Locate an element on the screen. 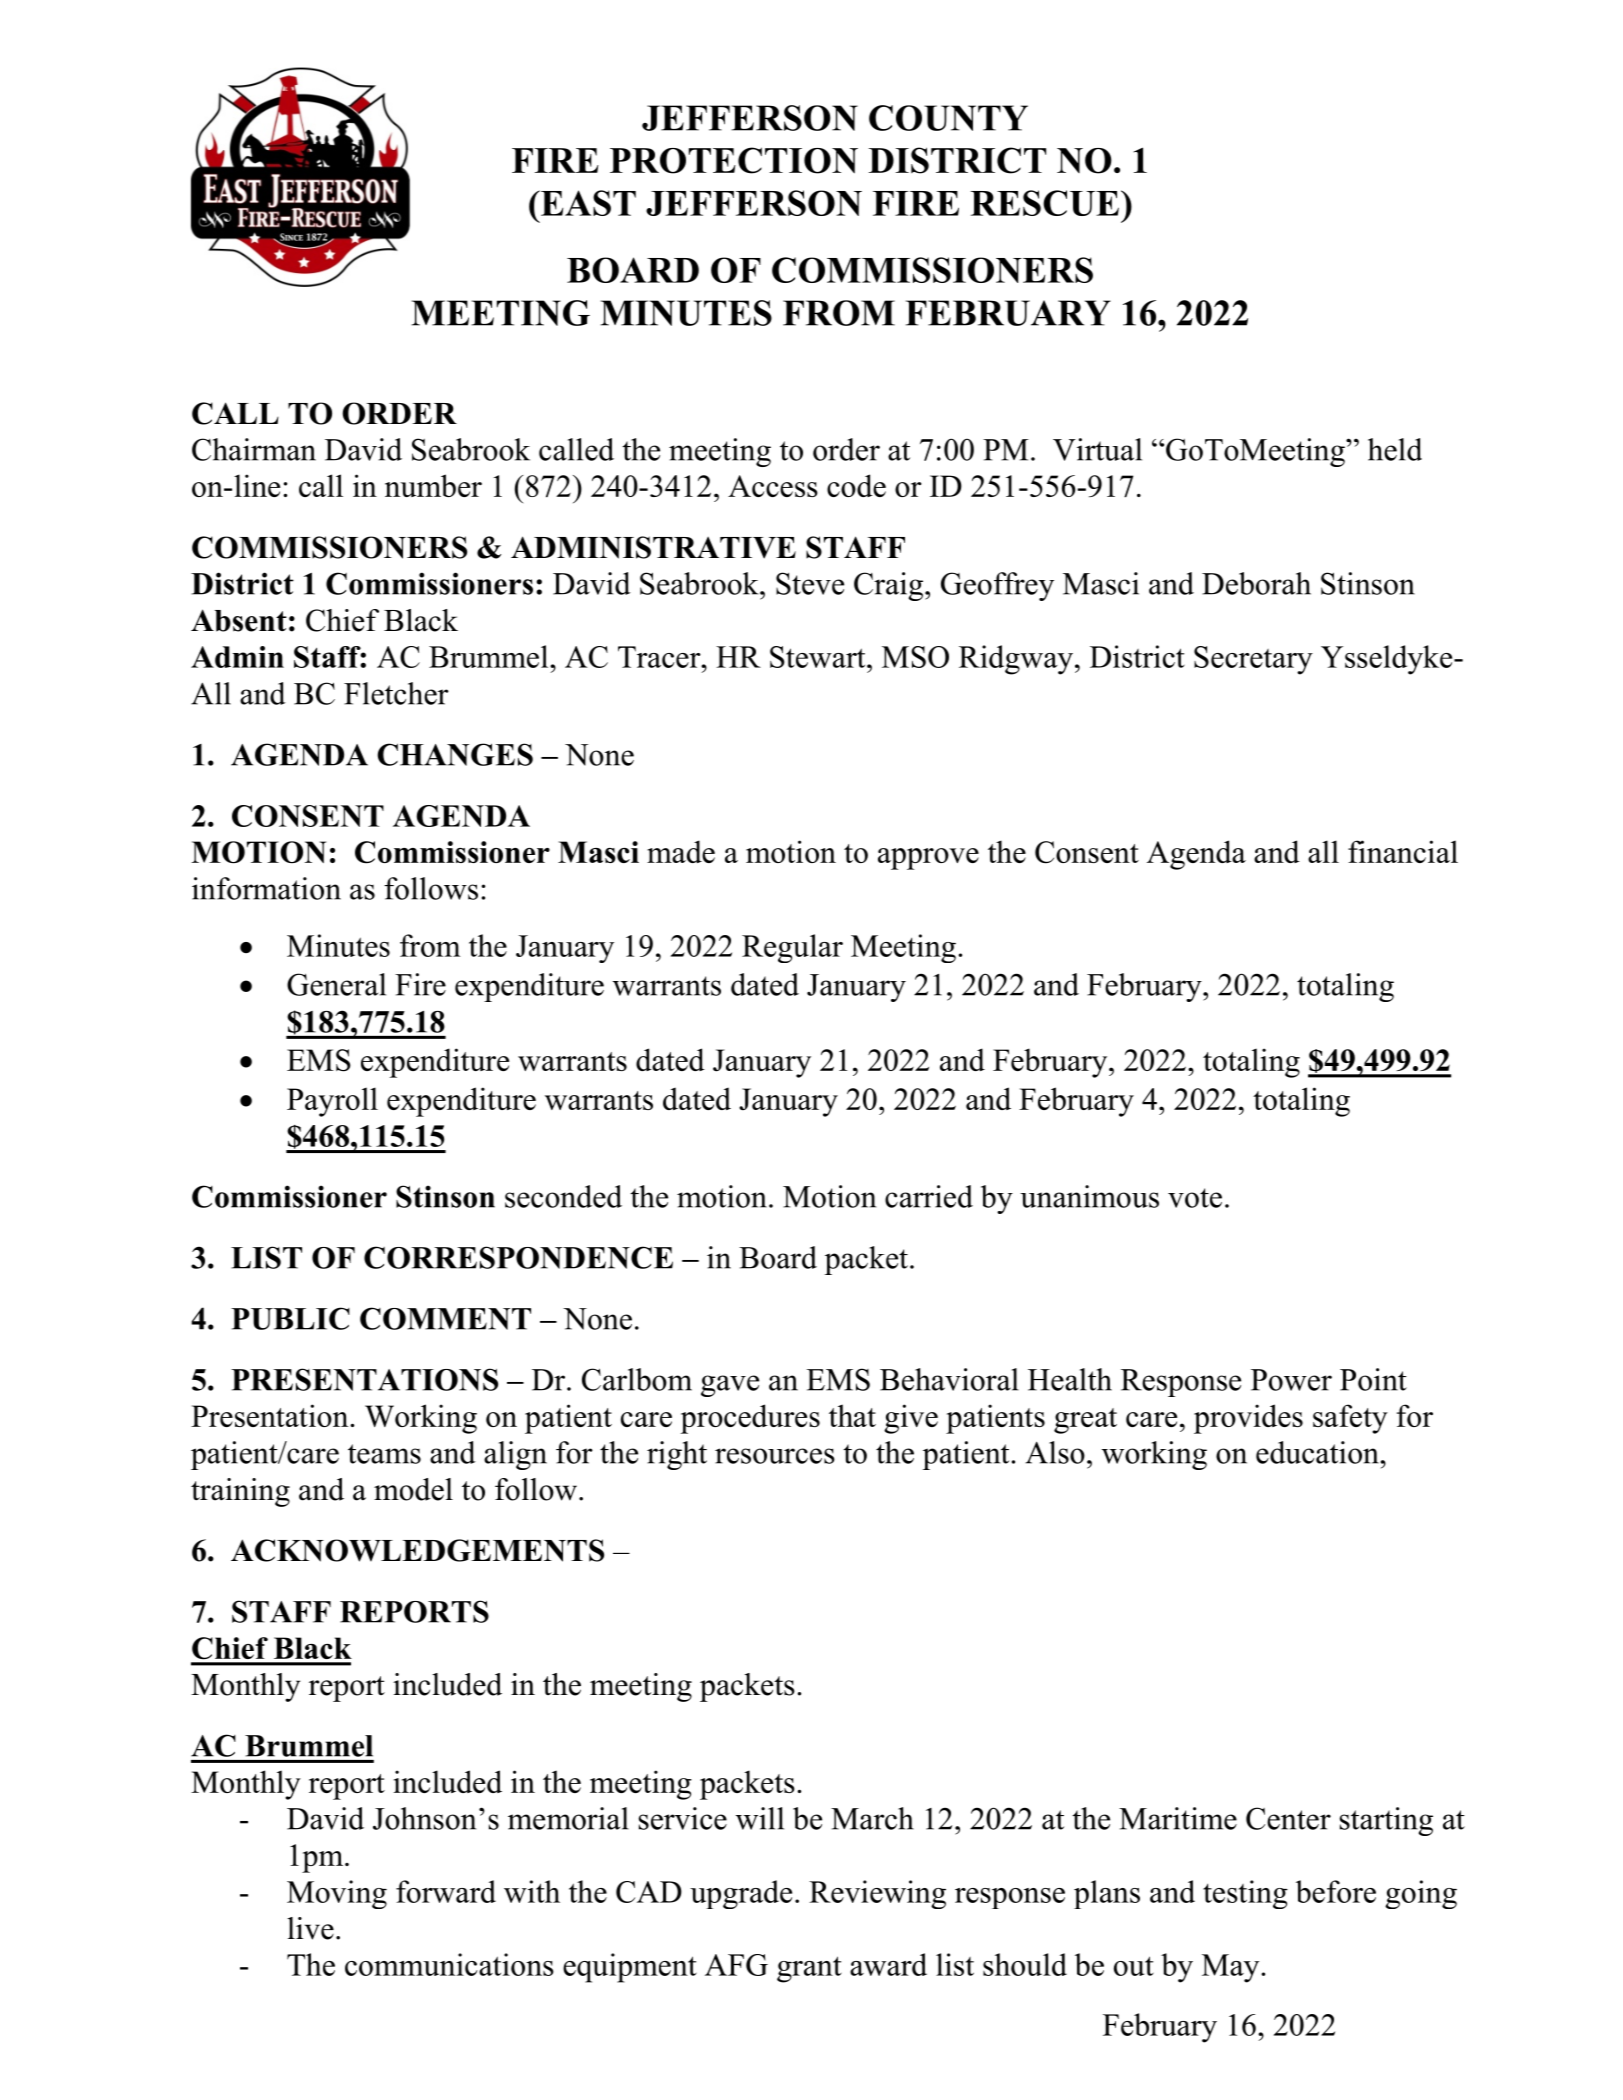  COMMENT is located at coordinates (445, 1318).
